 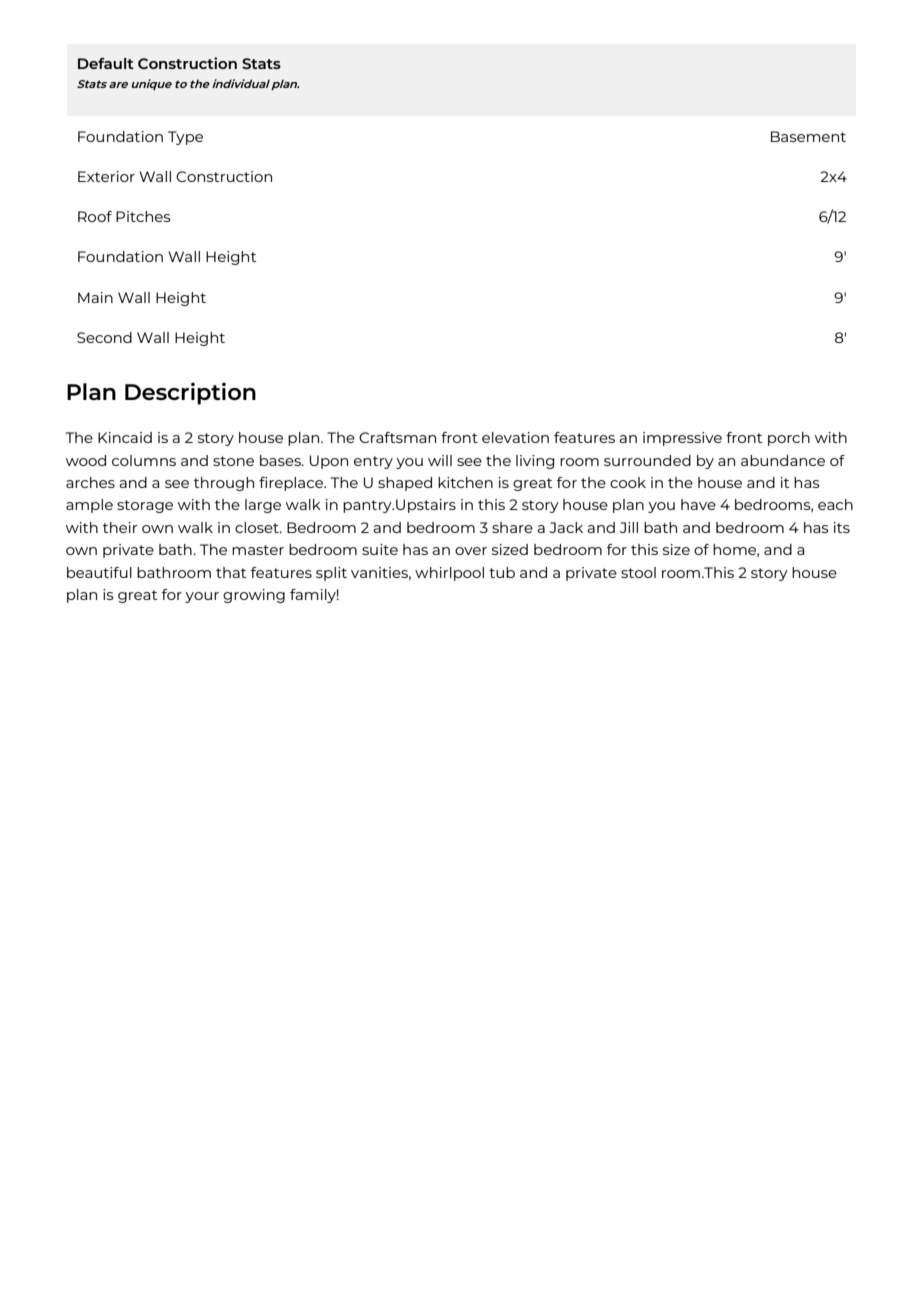 I want to click on impressive, so click(x=682, y=439).
